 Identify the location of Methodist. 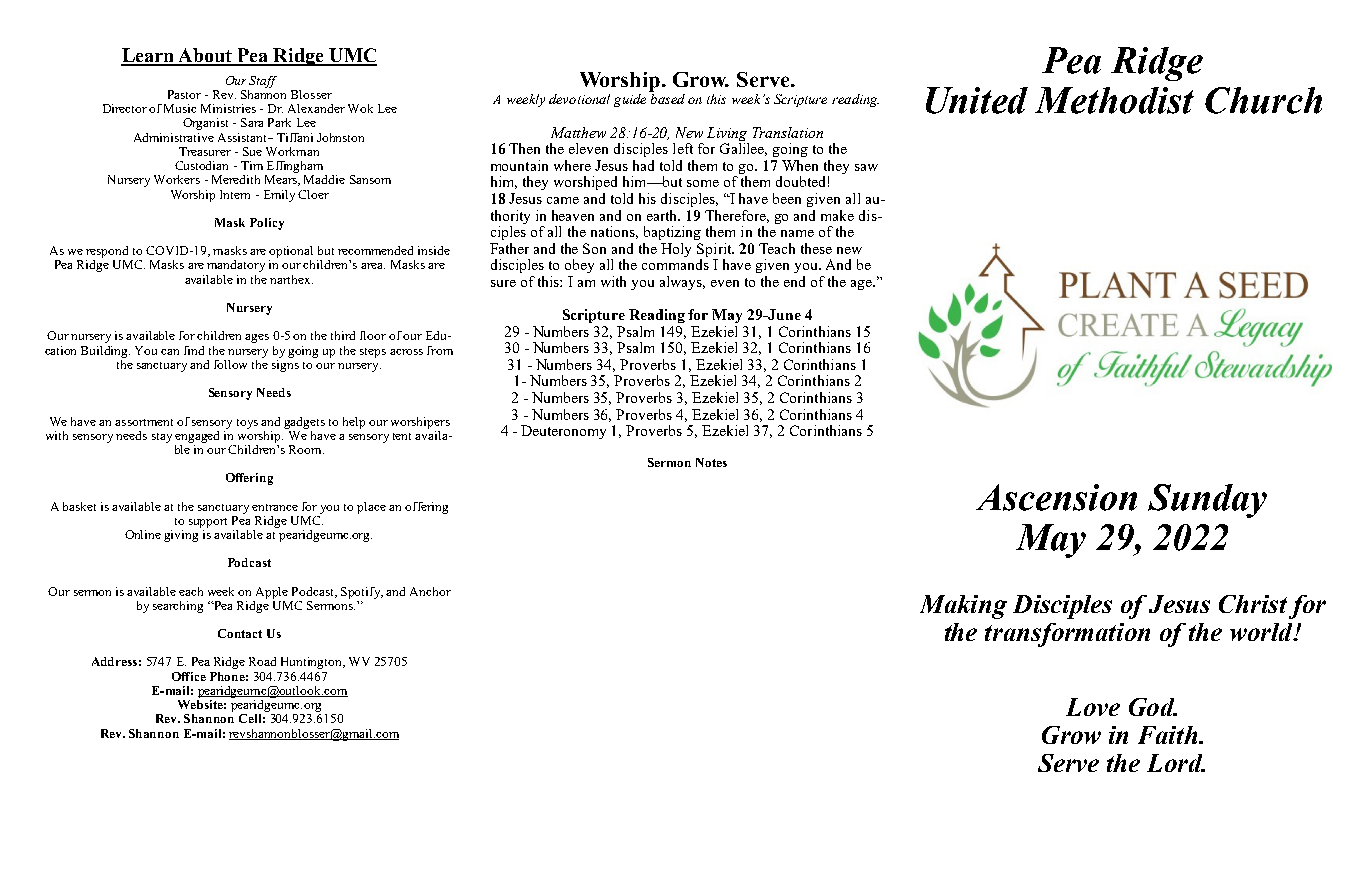
(1114, 100).
